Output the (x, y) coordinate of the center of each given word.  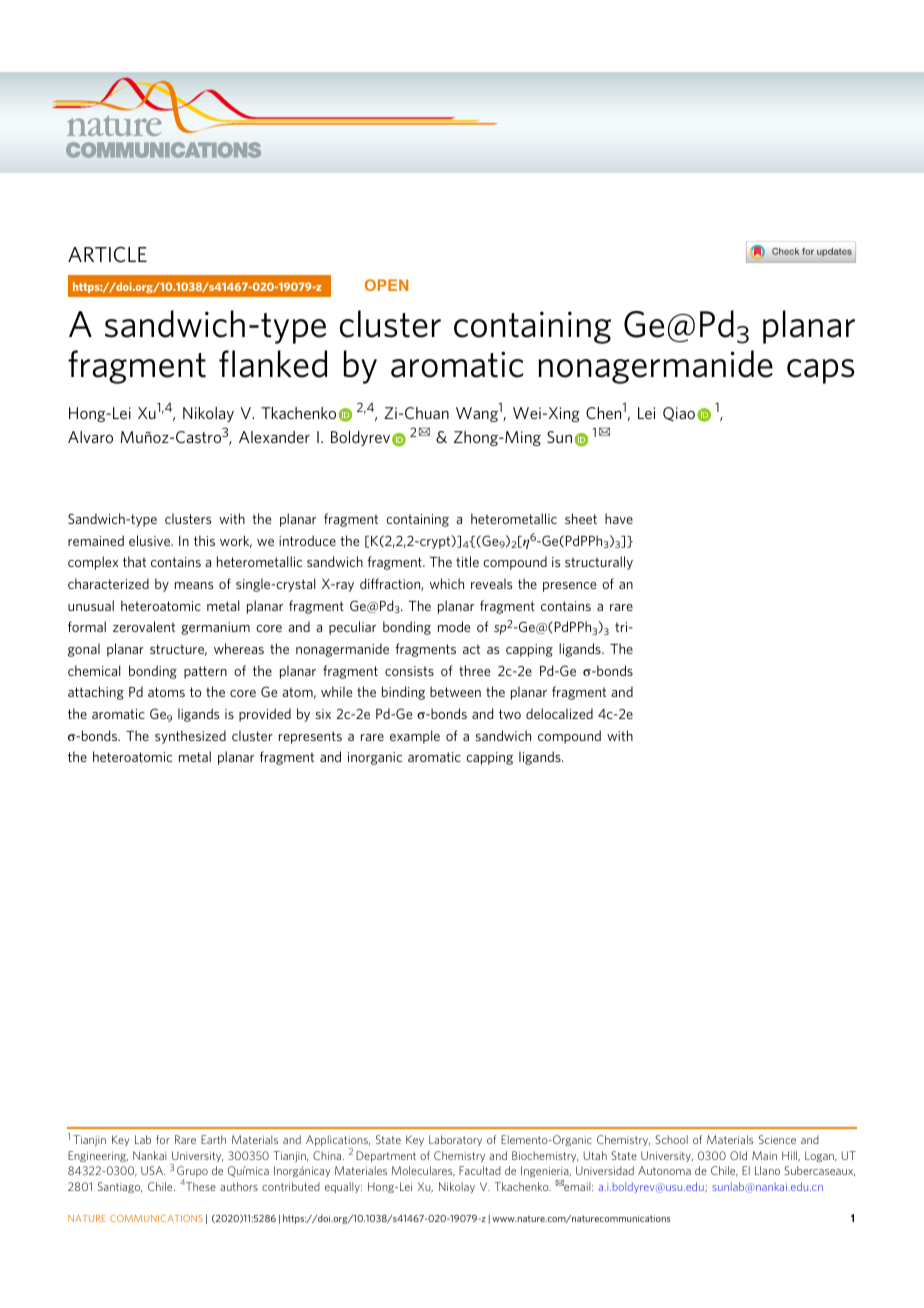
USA (153, 1170)
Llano (767, 1170)
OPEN (386, 285)
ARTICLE (107, 254)
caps (821, 371)
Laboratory (455, 1140)
